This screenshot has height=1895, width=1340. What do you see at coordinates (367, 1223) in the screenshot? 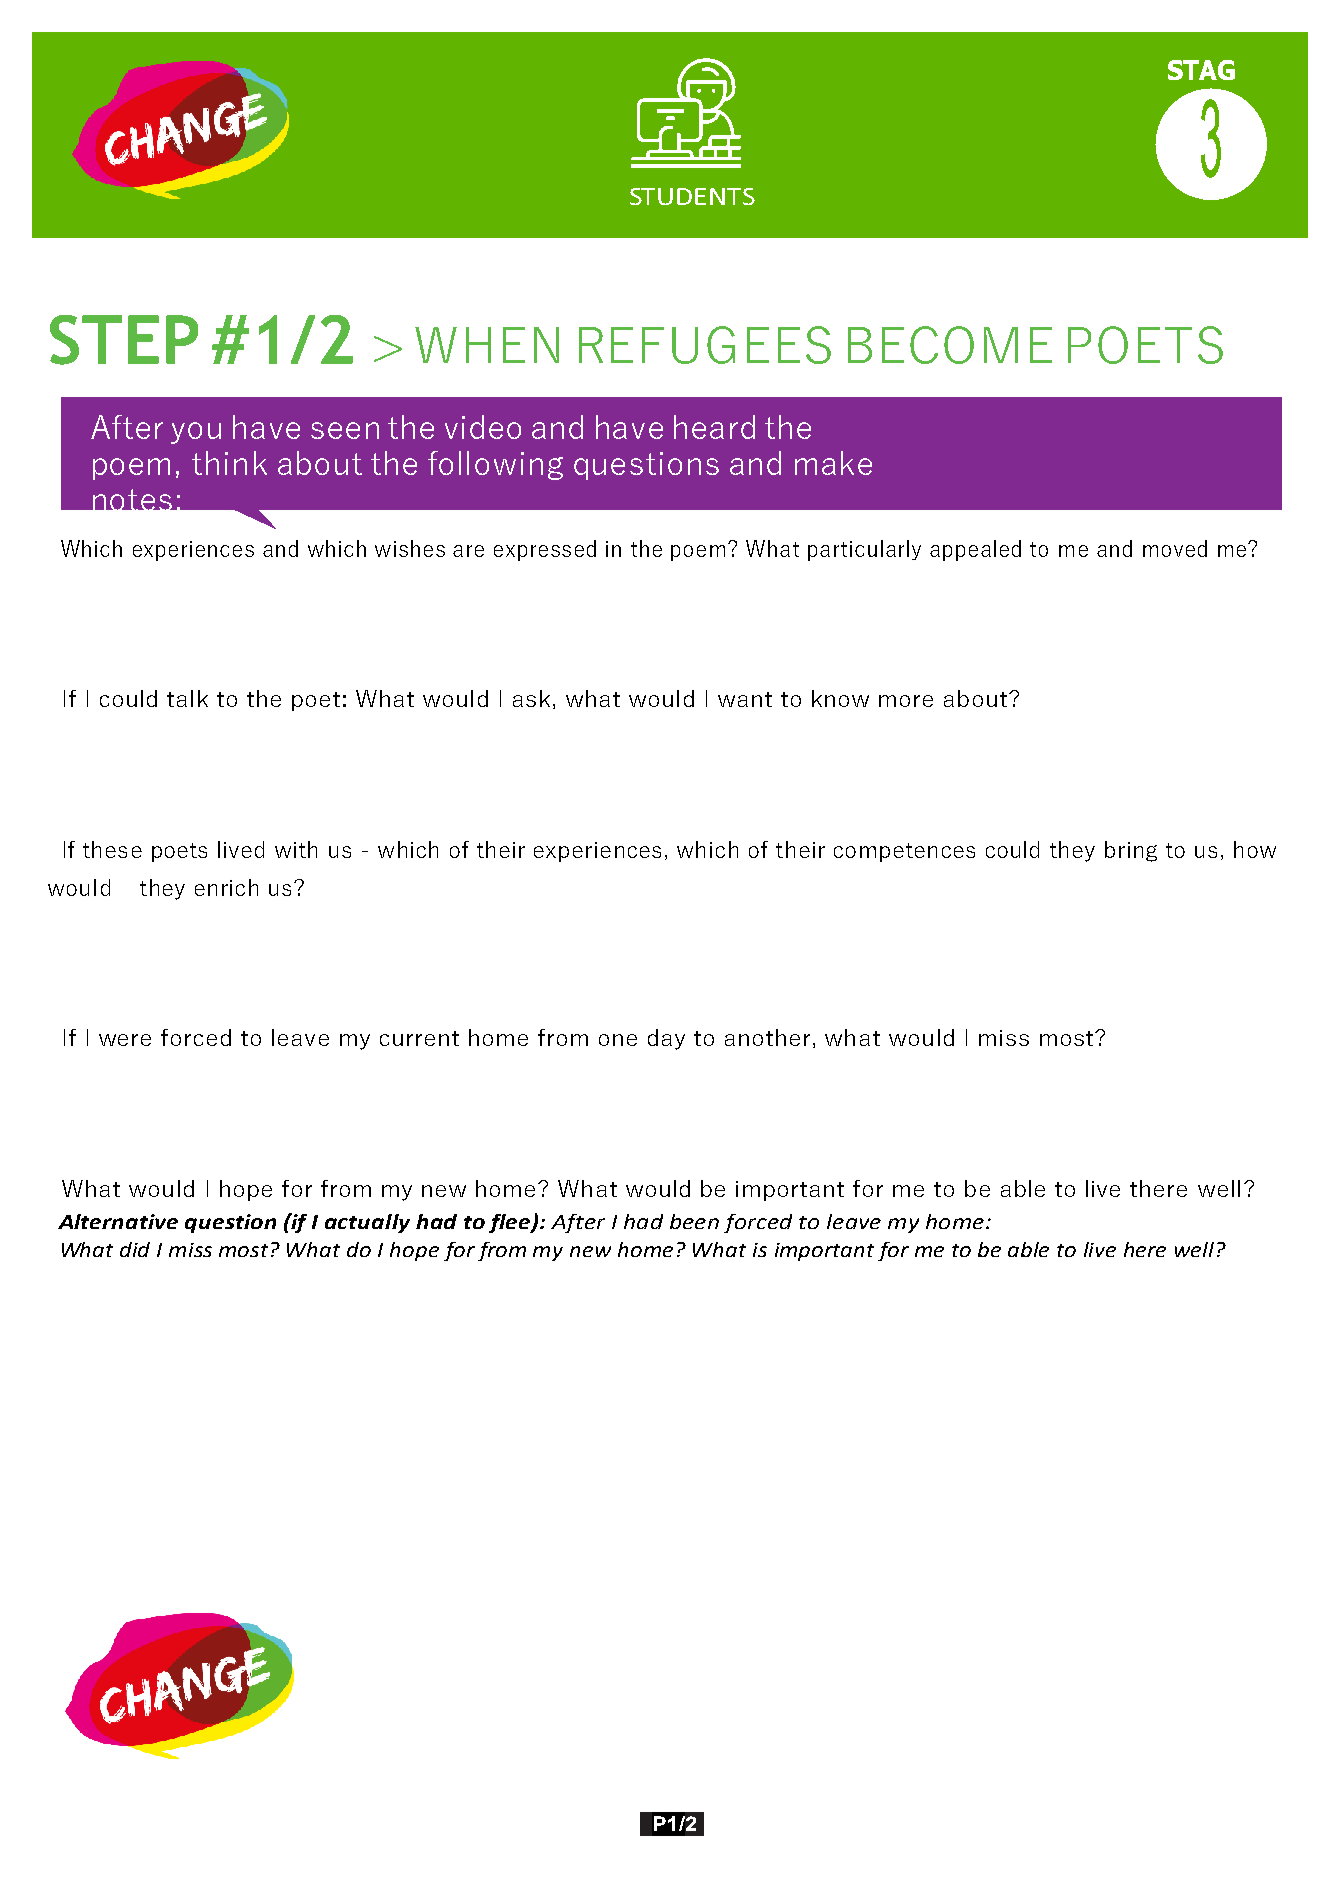
I see `actually` at bounding box center [367, 1223].
